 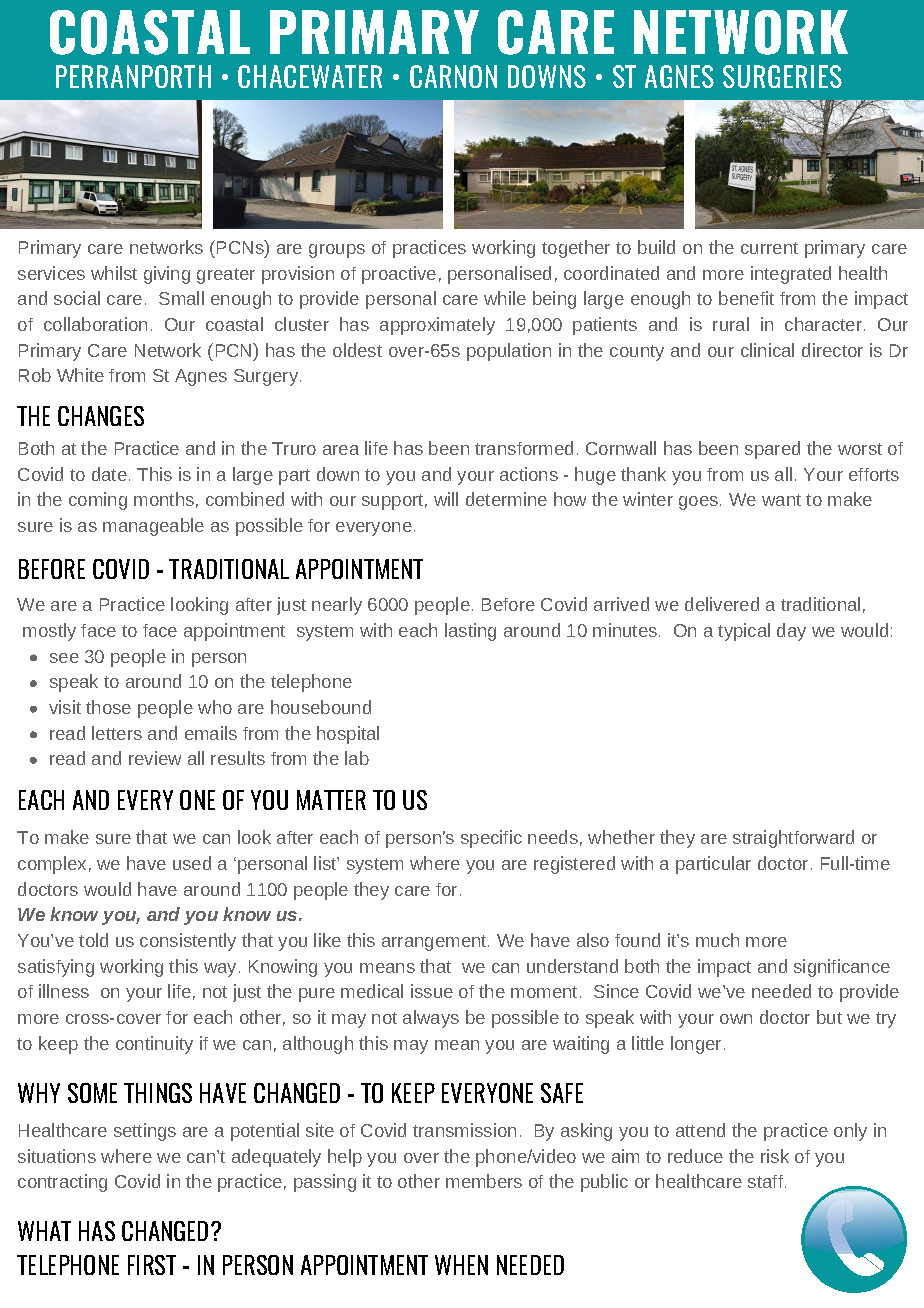 I want to click on significance, so click(x=842, y=968).
